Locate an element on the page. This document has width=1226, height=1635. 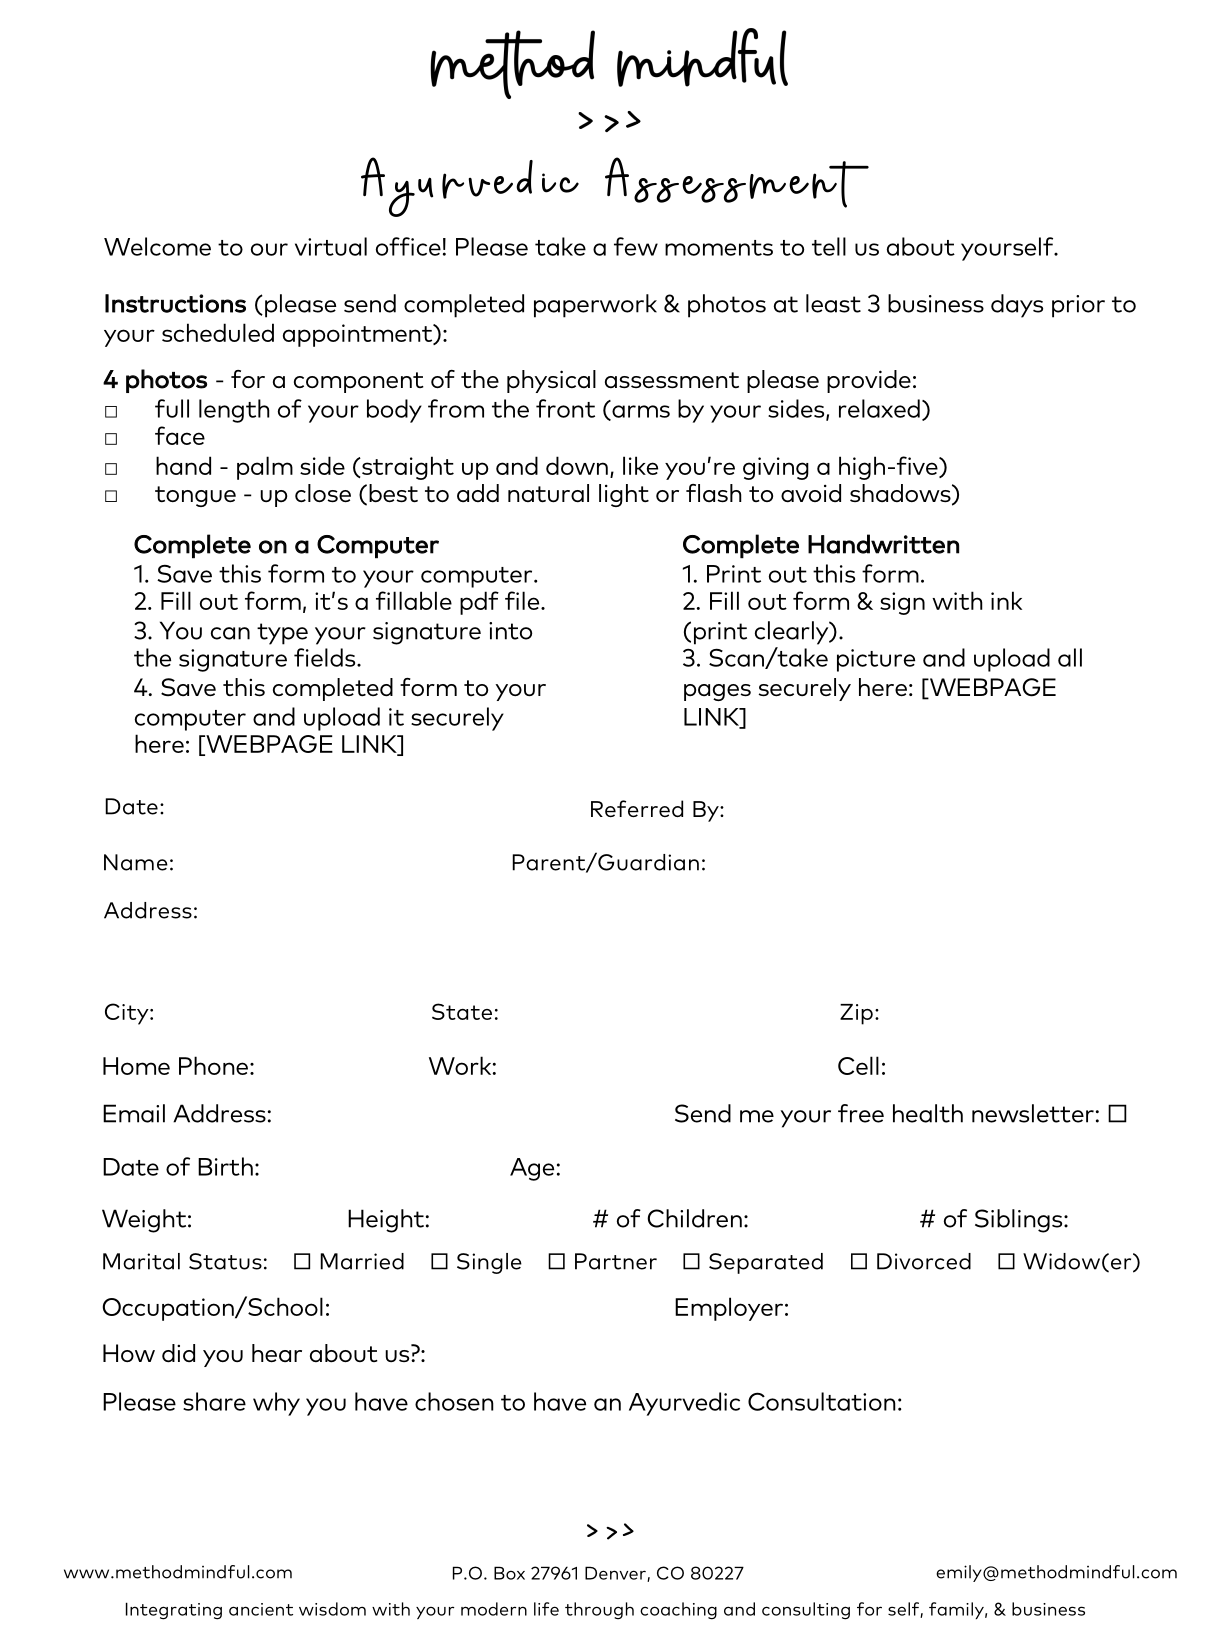
Name is located at coordinates (136, 862).
